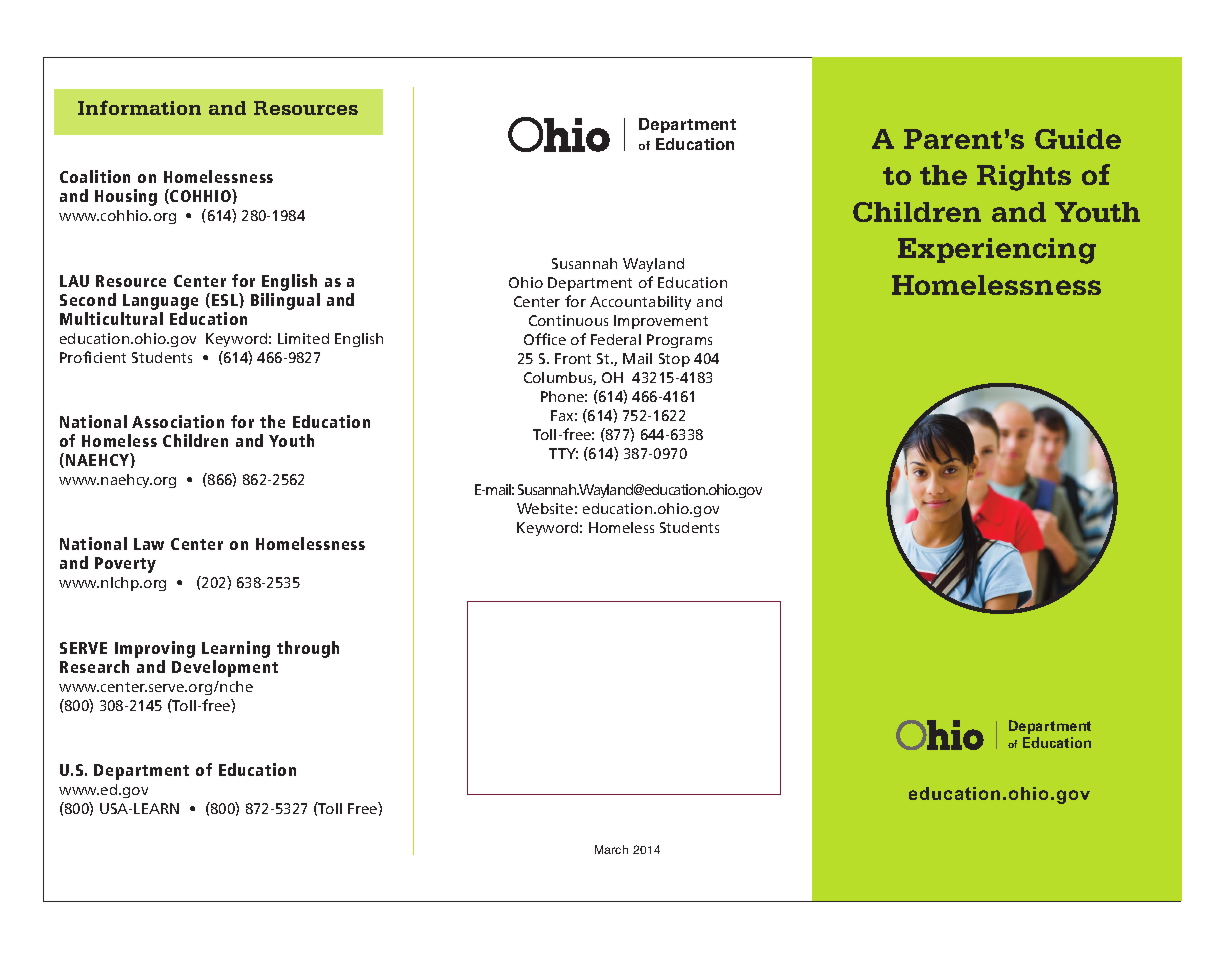  Describe the element at coordinates (160, 302) in the screenshot. I see `Language` at that location.
